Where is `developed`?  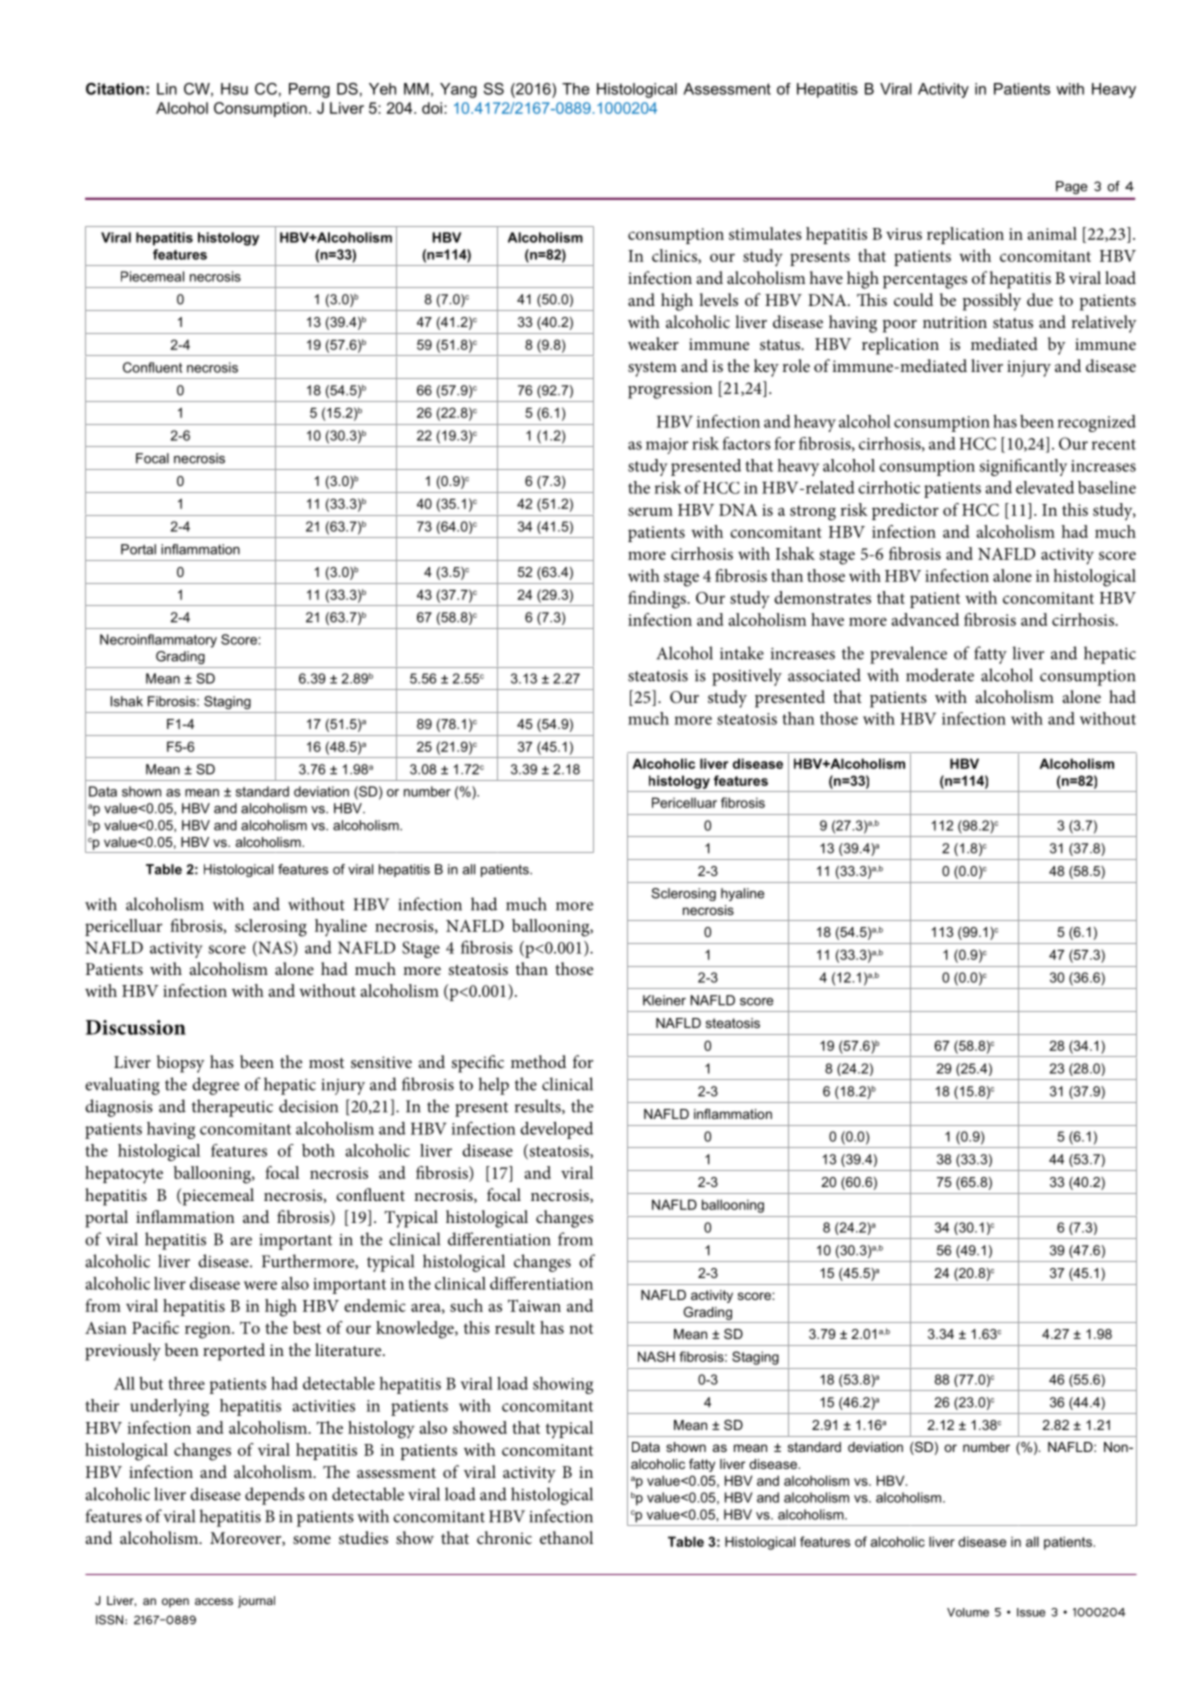 developed is located at coordinates (556, 1130).
